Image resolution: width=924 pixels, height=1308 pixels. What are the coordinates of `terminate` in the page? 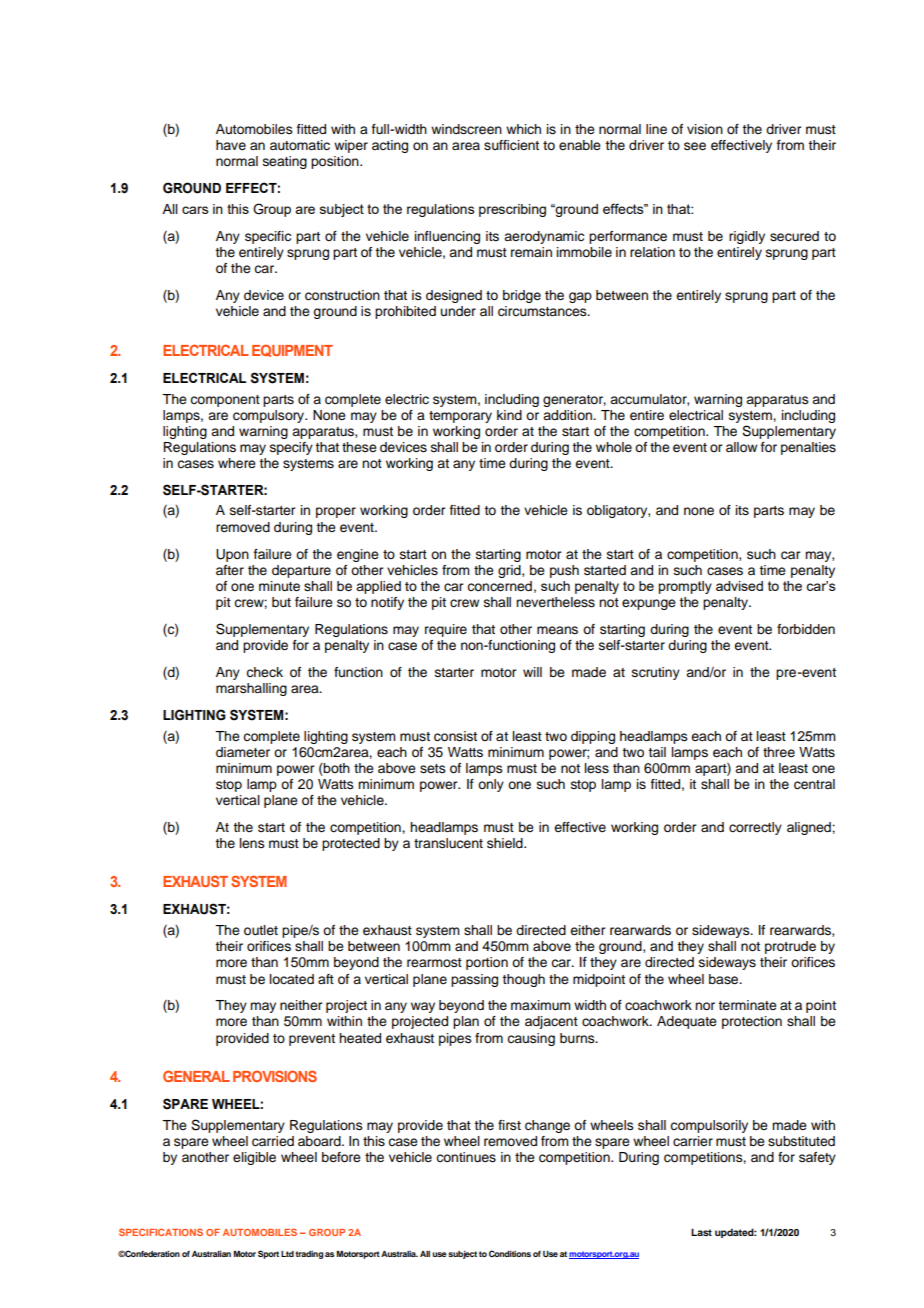 It's located at (747, 1005).
